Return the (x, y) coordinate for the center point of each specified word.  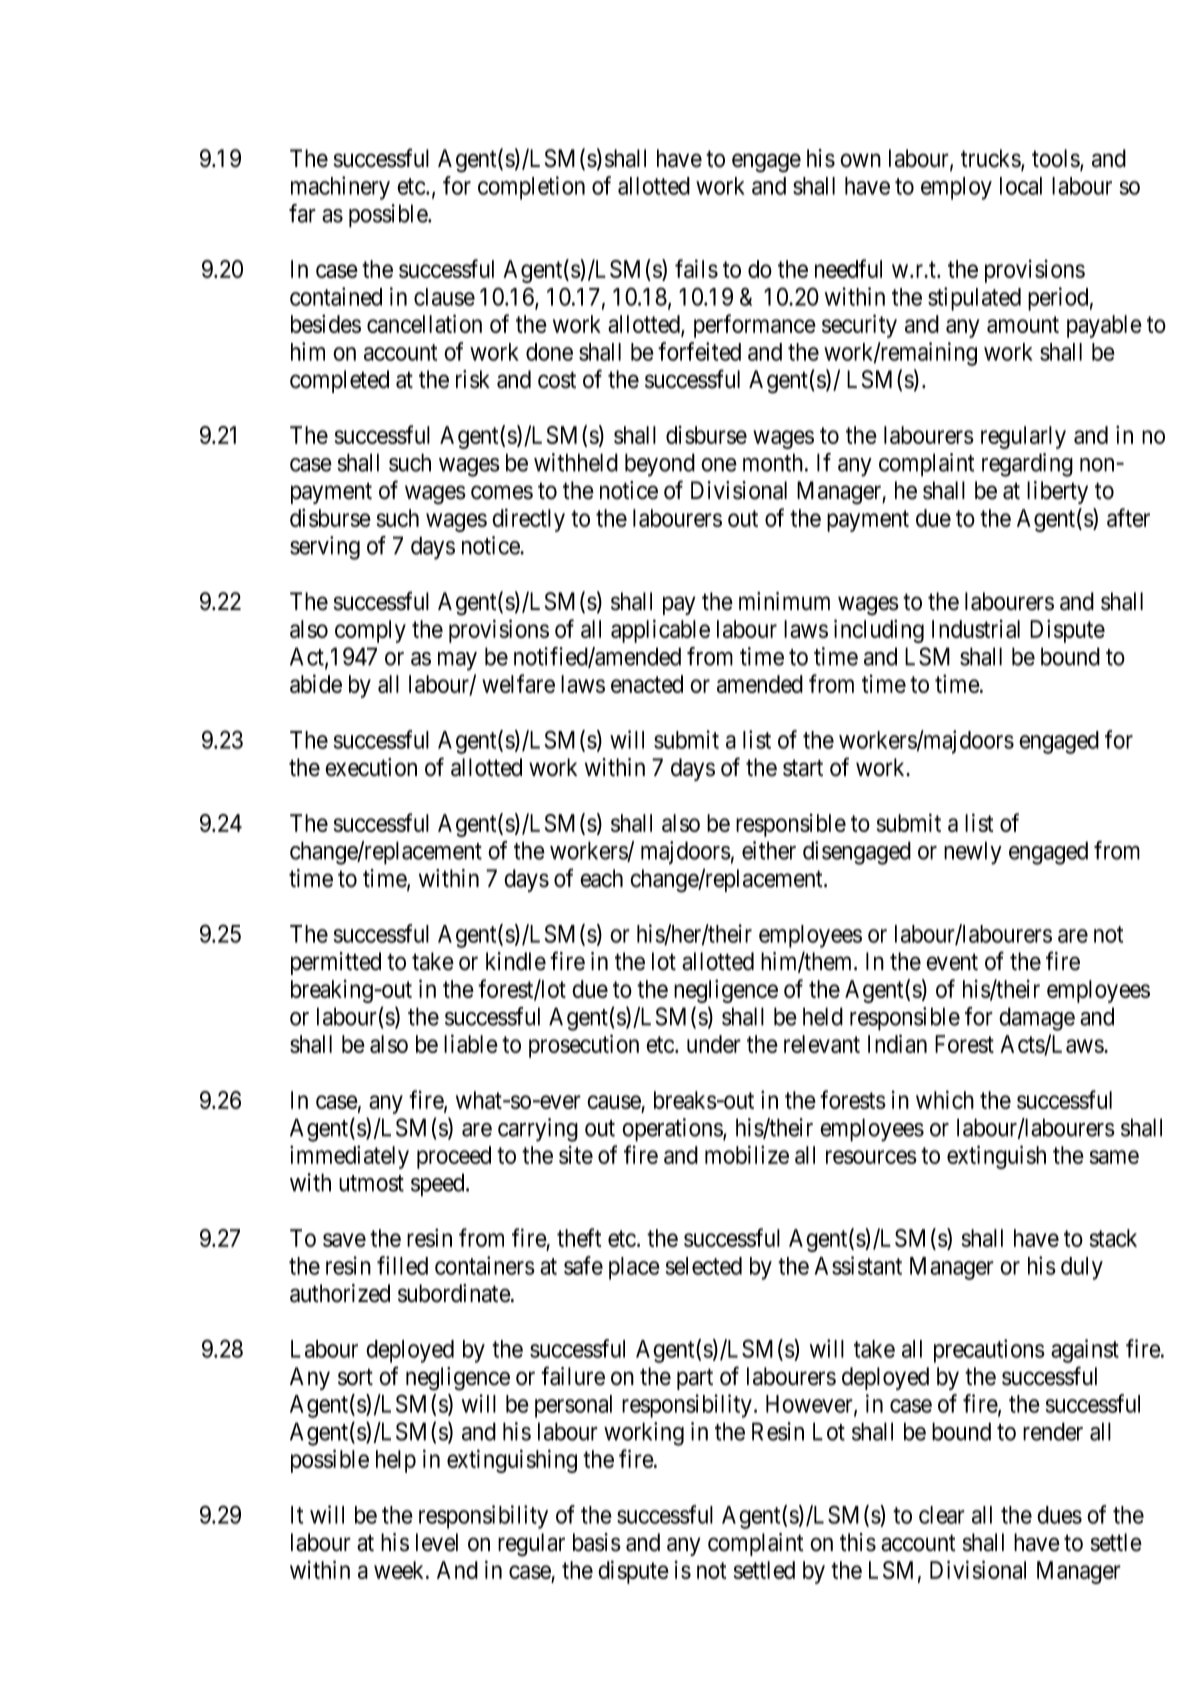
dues (1059, 1515)
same (1114, 1157)
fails (696, 268)
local (1021, 186)
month (774, 462)
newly (973, 853)
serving (325, 548)
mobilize (747, 1154)
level (437, 1542)
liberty (1057, 492)
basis (597, 1542)
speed (439, 1185)
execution (371, 767)
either (769, 850)
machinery (340, 188)
